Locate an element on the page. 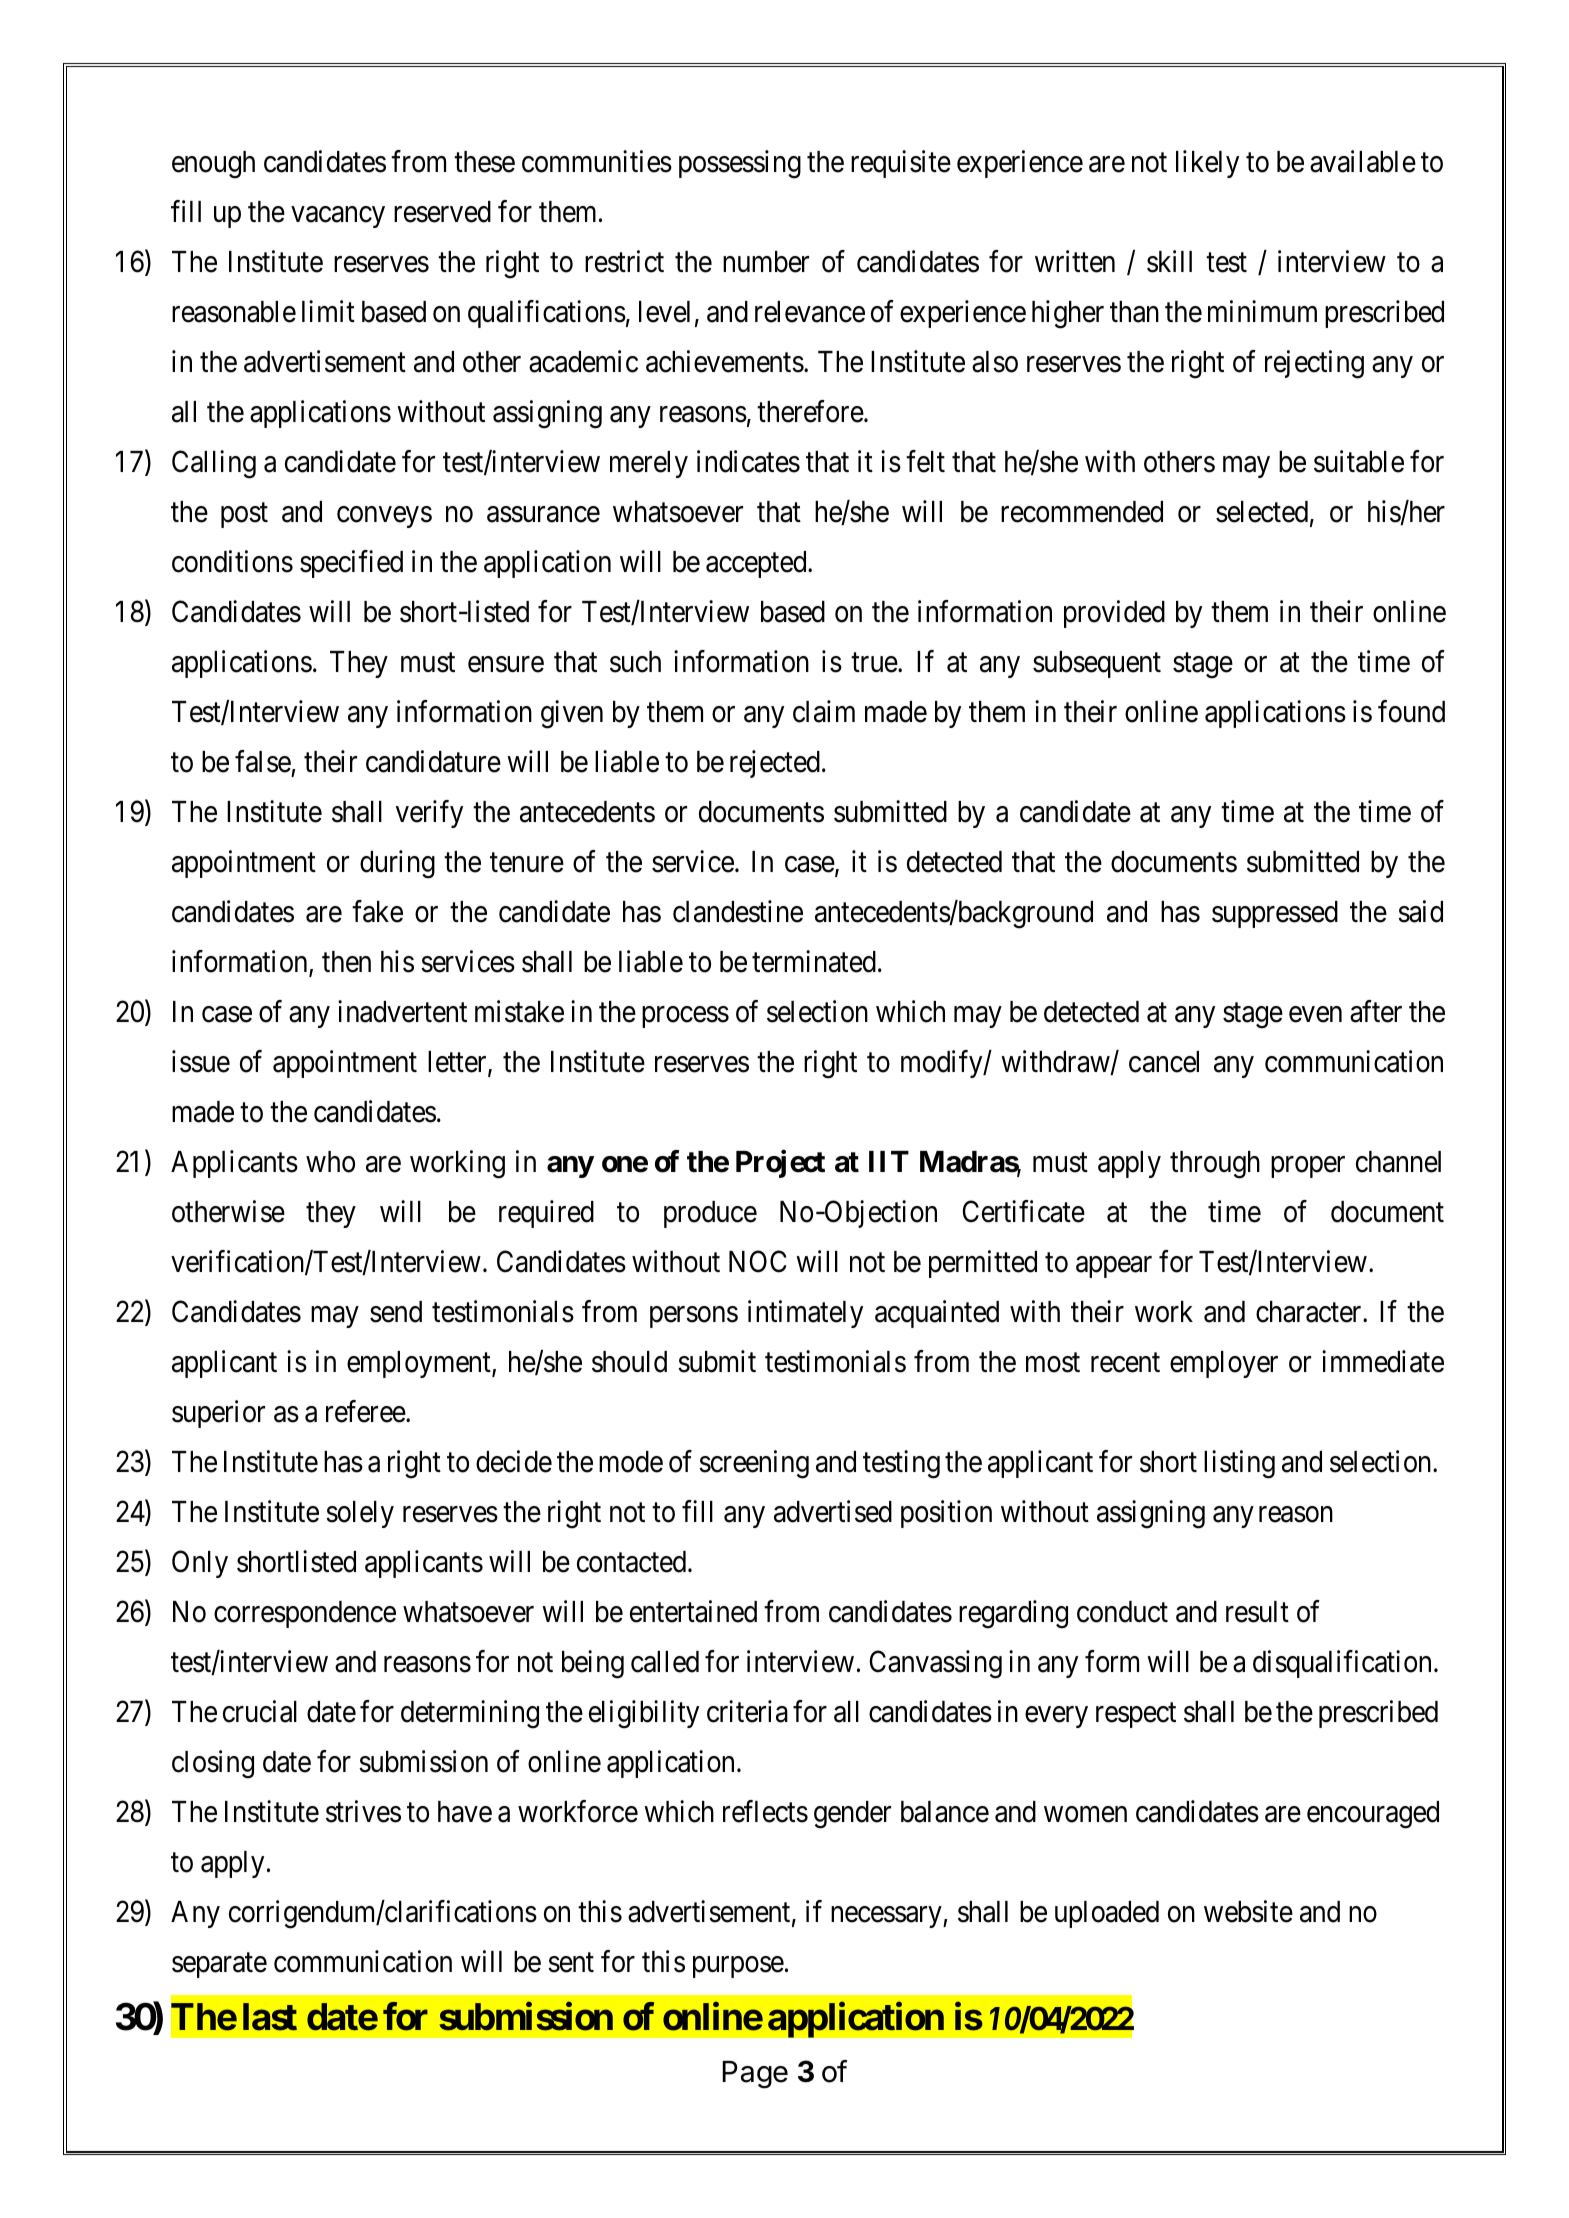  last is located at coordinates (270, 2017).
